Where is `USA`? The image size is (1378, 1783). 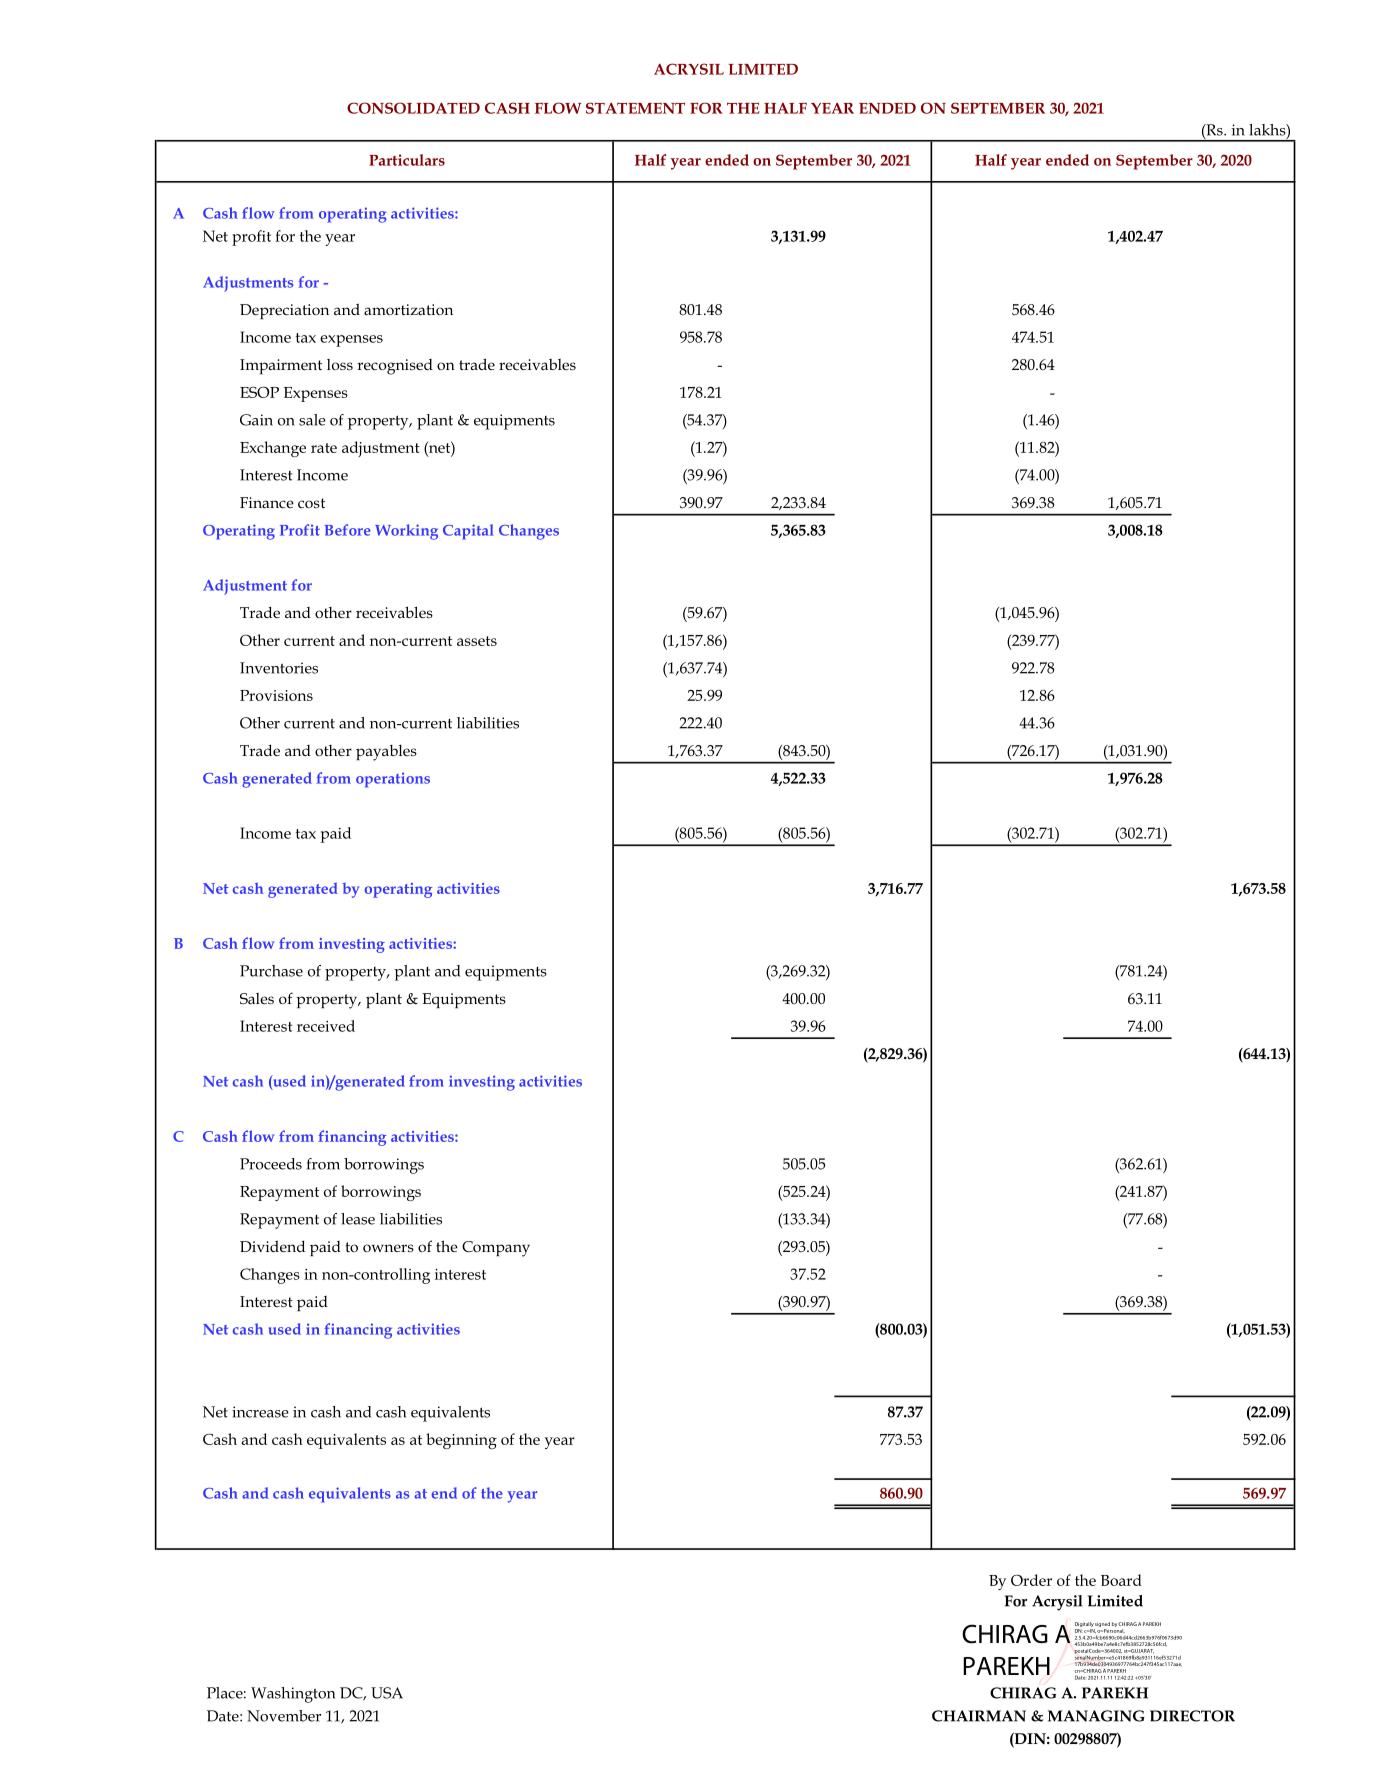 USA is located at coordinates (387, 1693).
